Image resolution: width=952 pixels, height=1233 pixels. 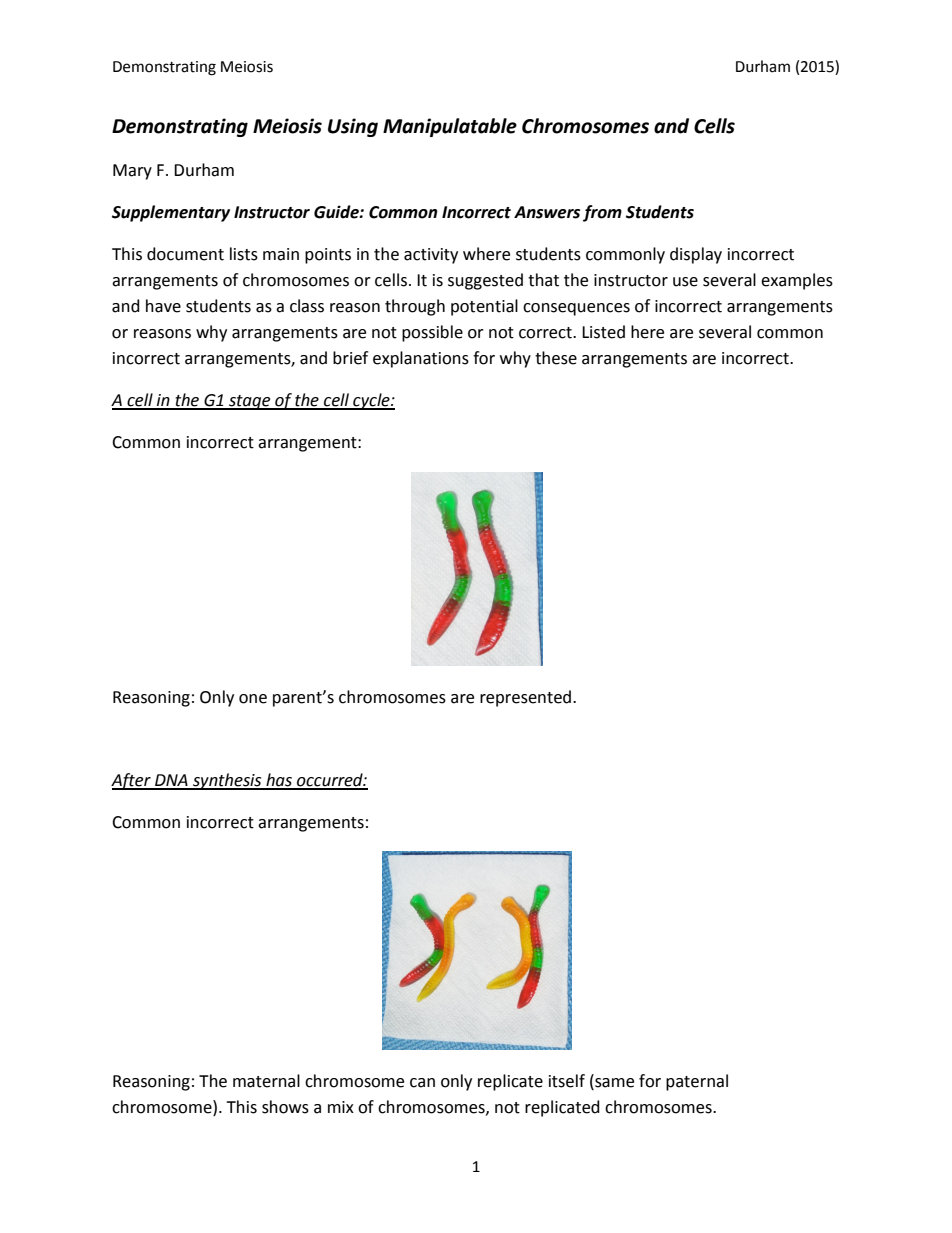 What do you see at coordinates (697, 1082) in the screenshot?
I see `paternal` at bounding box center [697, 1082].
